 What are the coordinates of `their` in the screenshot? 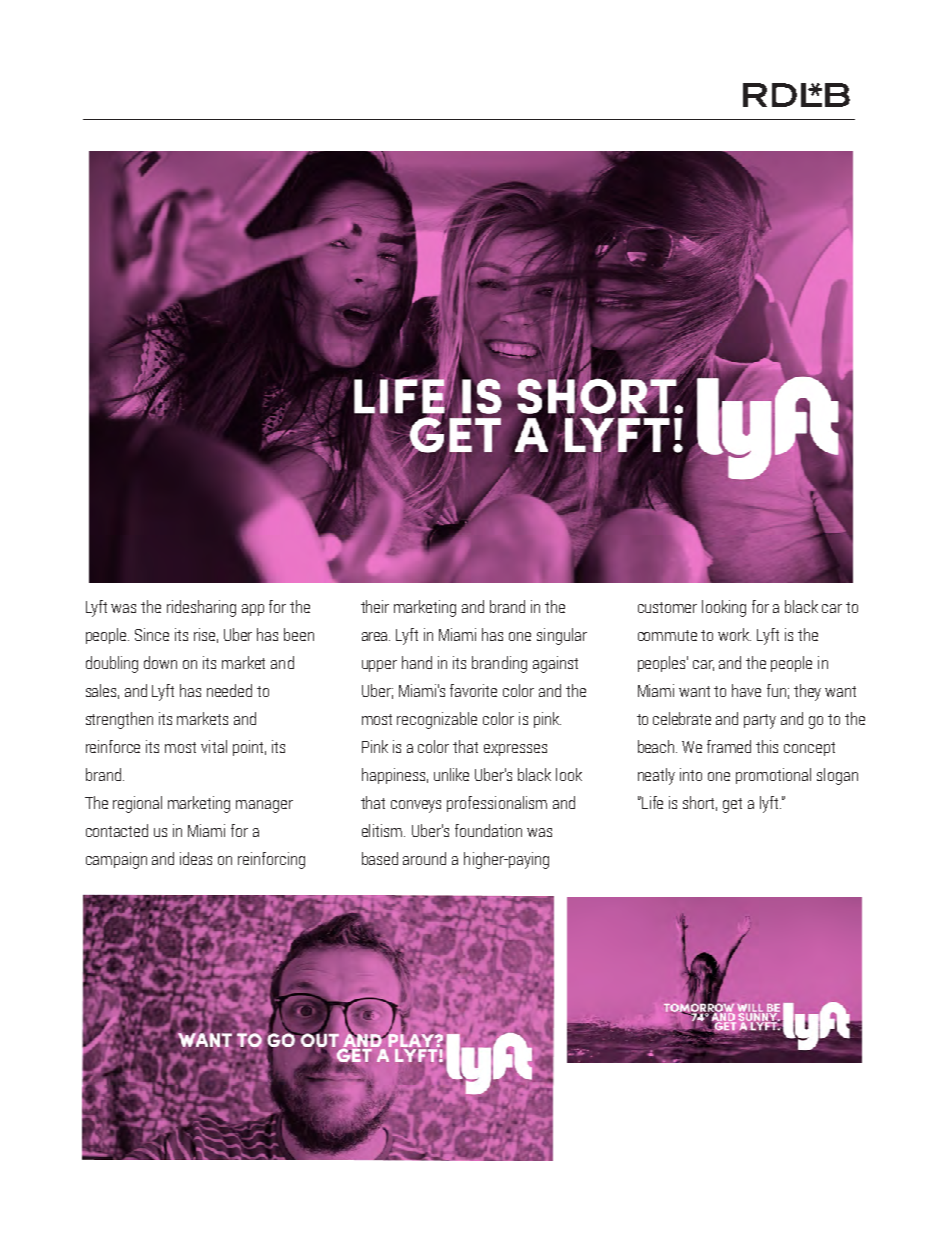 It's located at (375, 606).
